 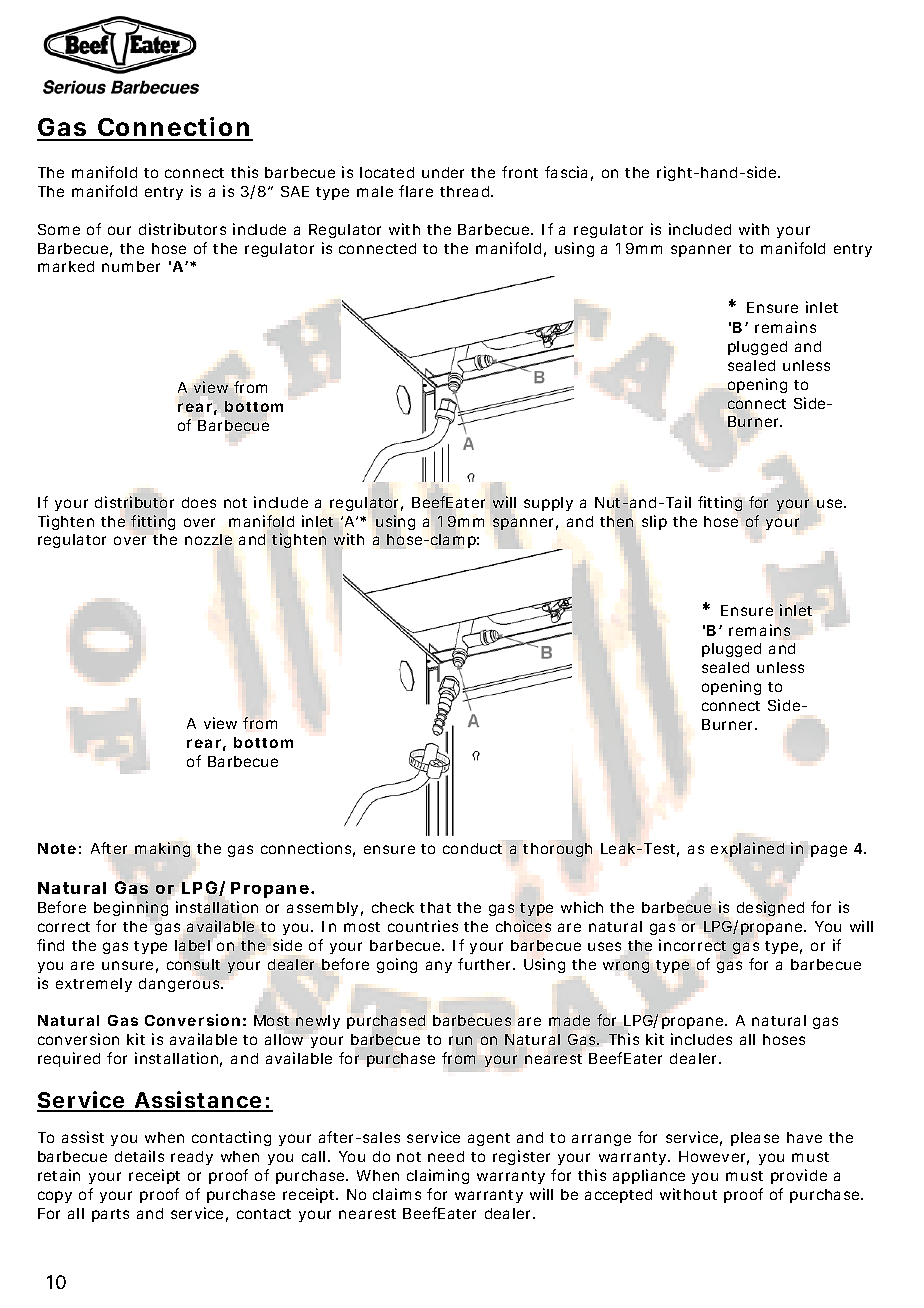 I want to click on making, so click(x=162, y=849).
